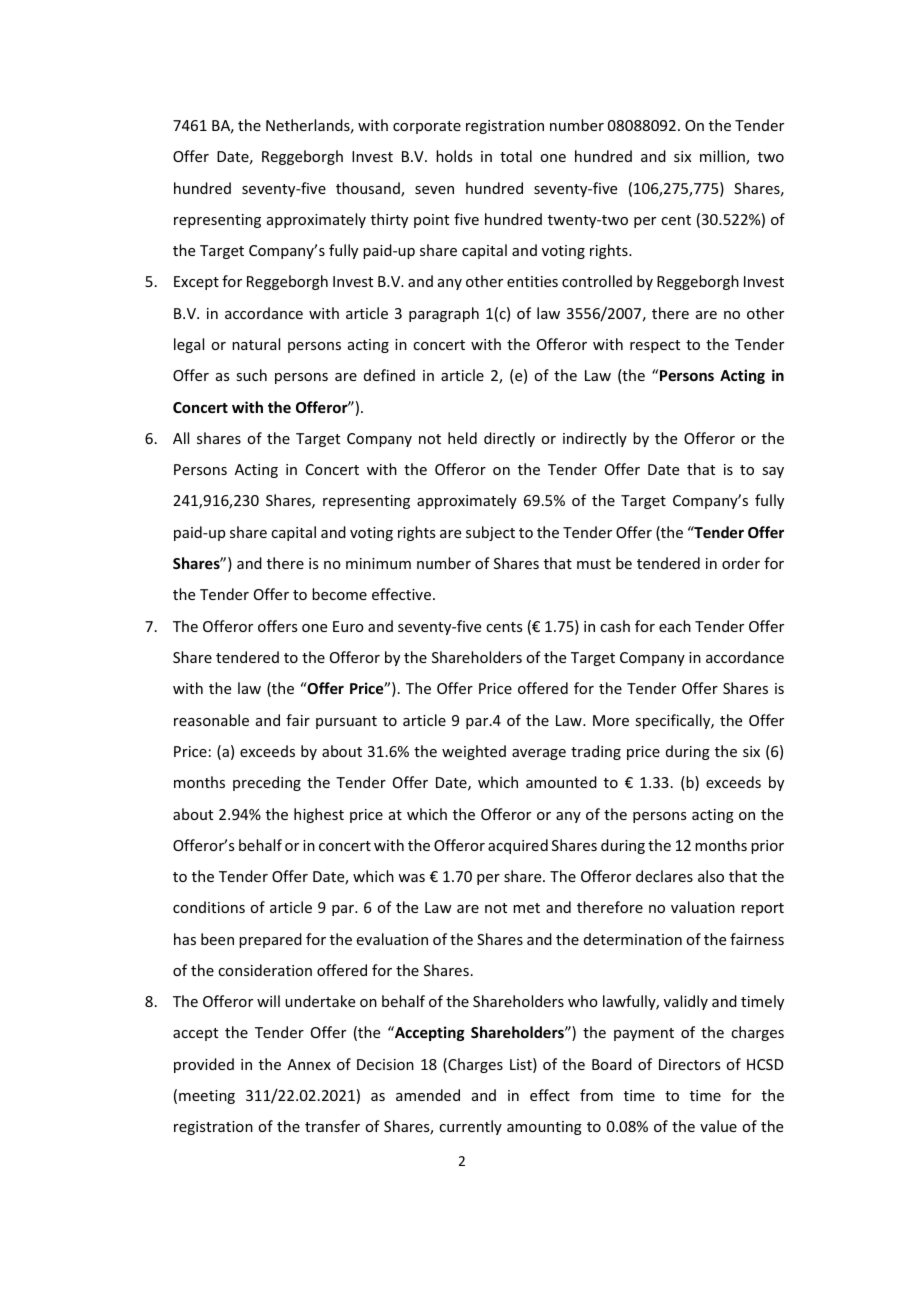 The height and width of the page is (1308, 924). What do you see at coordinates (339, 594) in the page?
I see `become` at bounding box center [339, 594].
